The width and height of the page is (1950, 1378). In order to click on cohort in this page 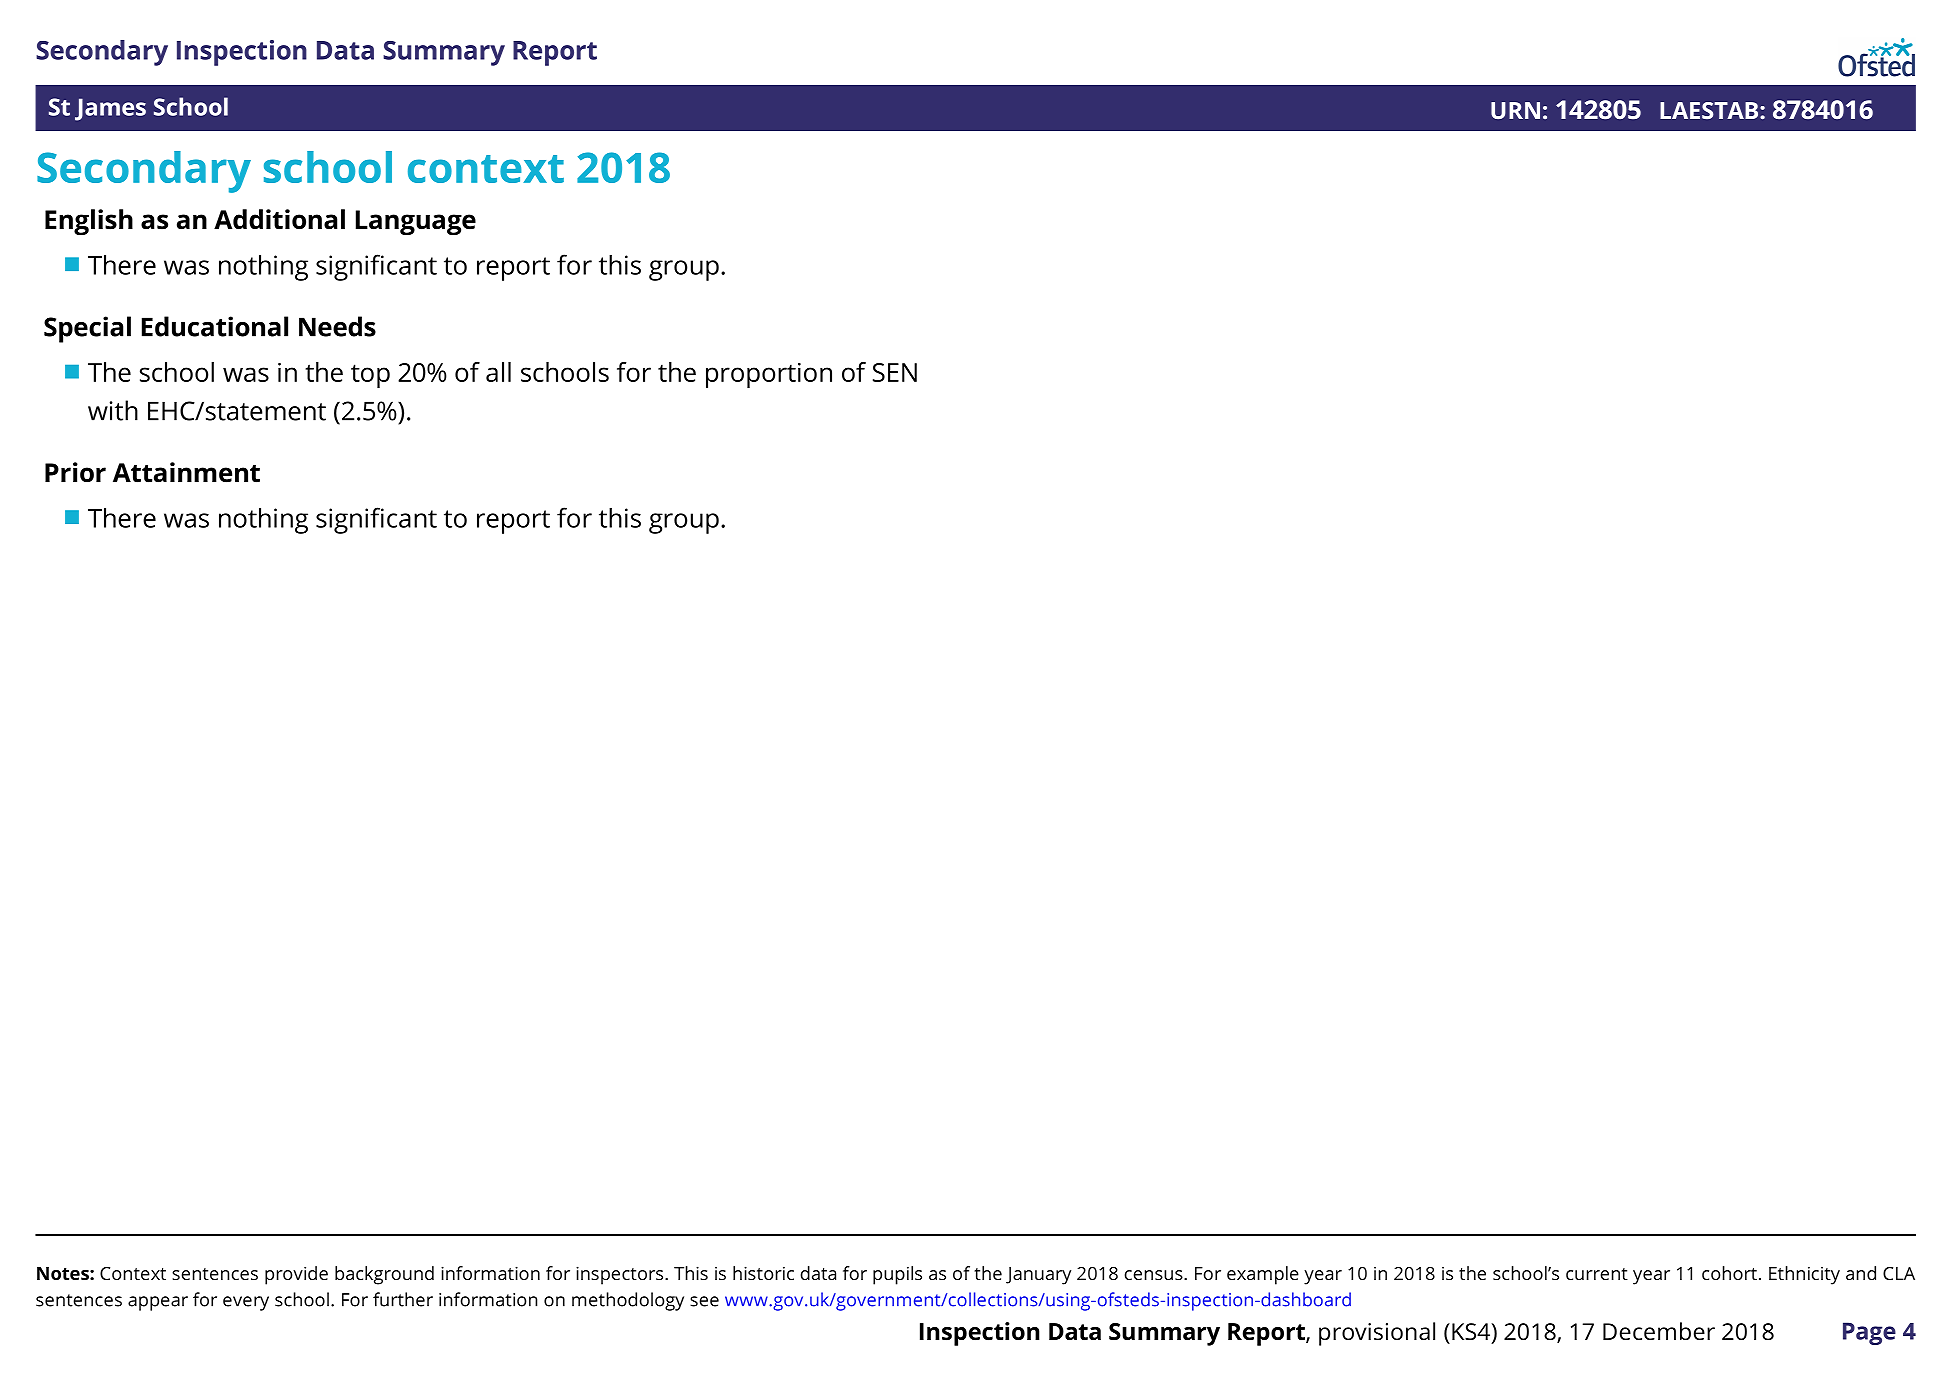, I will do `click(1729, 1273)`.
